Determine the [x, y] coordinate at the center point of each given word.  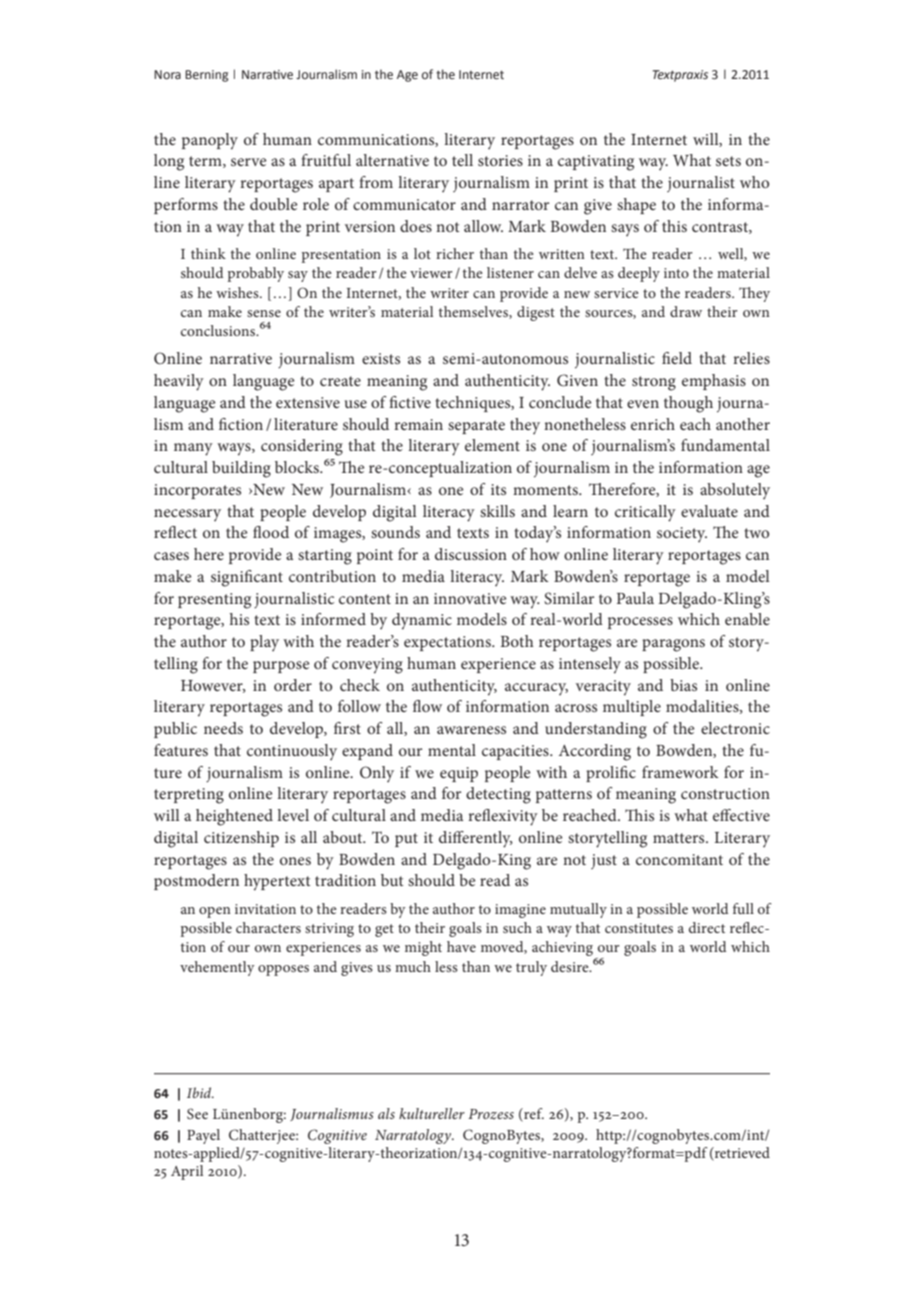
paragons [673, 645]
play [264, 643]
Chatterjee [263, 1136]
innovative [470, 598]
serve [249, 162]
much [413, 966]
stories [500, 160]
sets [728, 161]
